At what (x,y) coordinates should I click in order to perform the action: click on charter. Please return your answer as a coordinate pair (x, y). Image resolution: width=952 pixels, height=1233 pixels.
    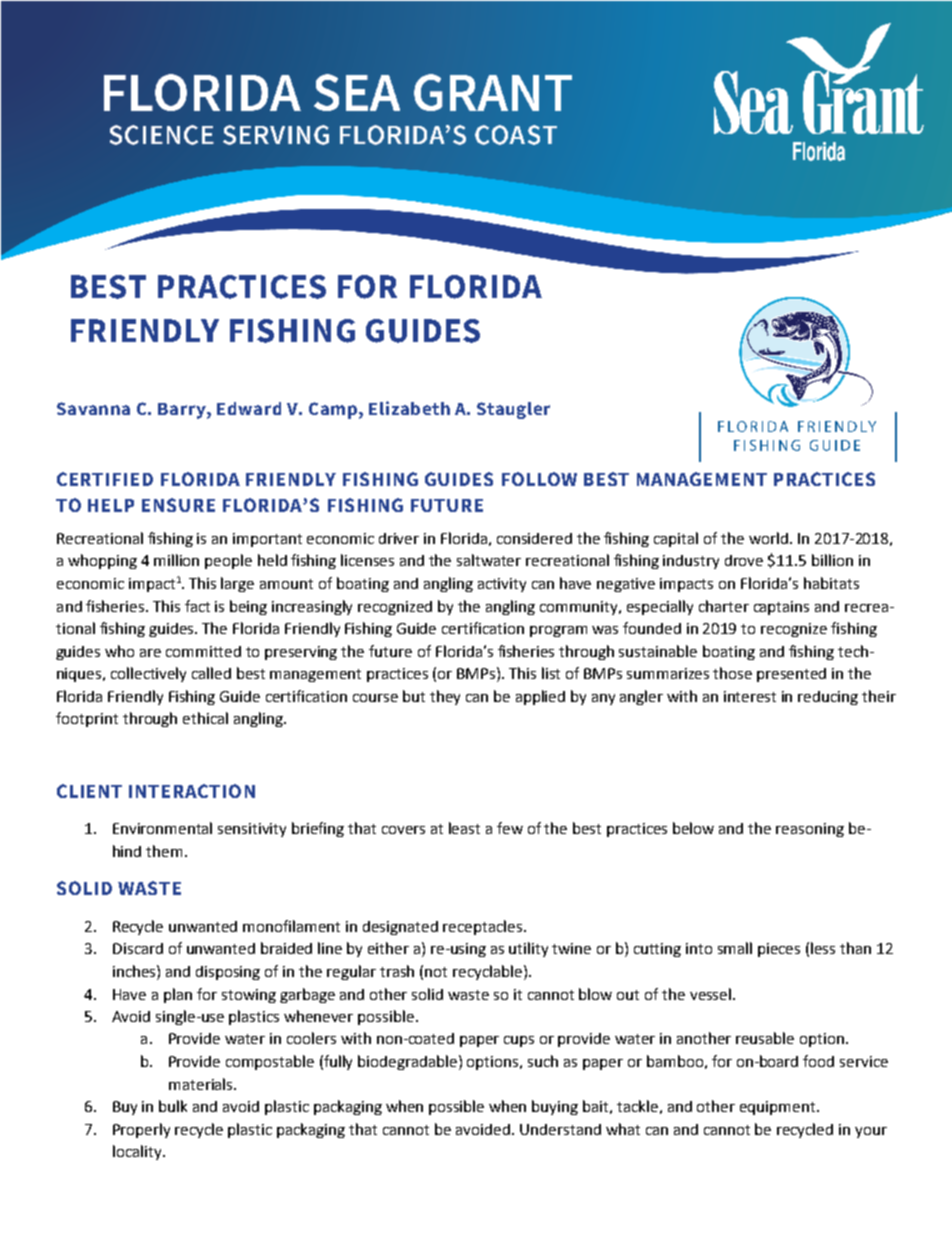
    Looking at the image, I should click on (724, 606).
